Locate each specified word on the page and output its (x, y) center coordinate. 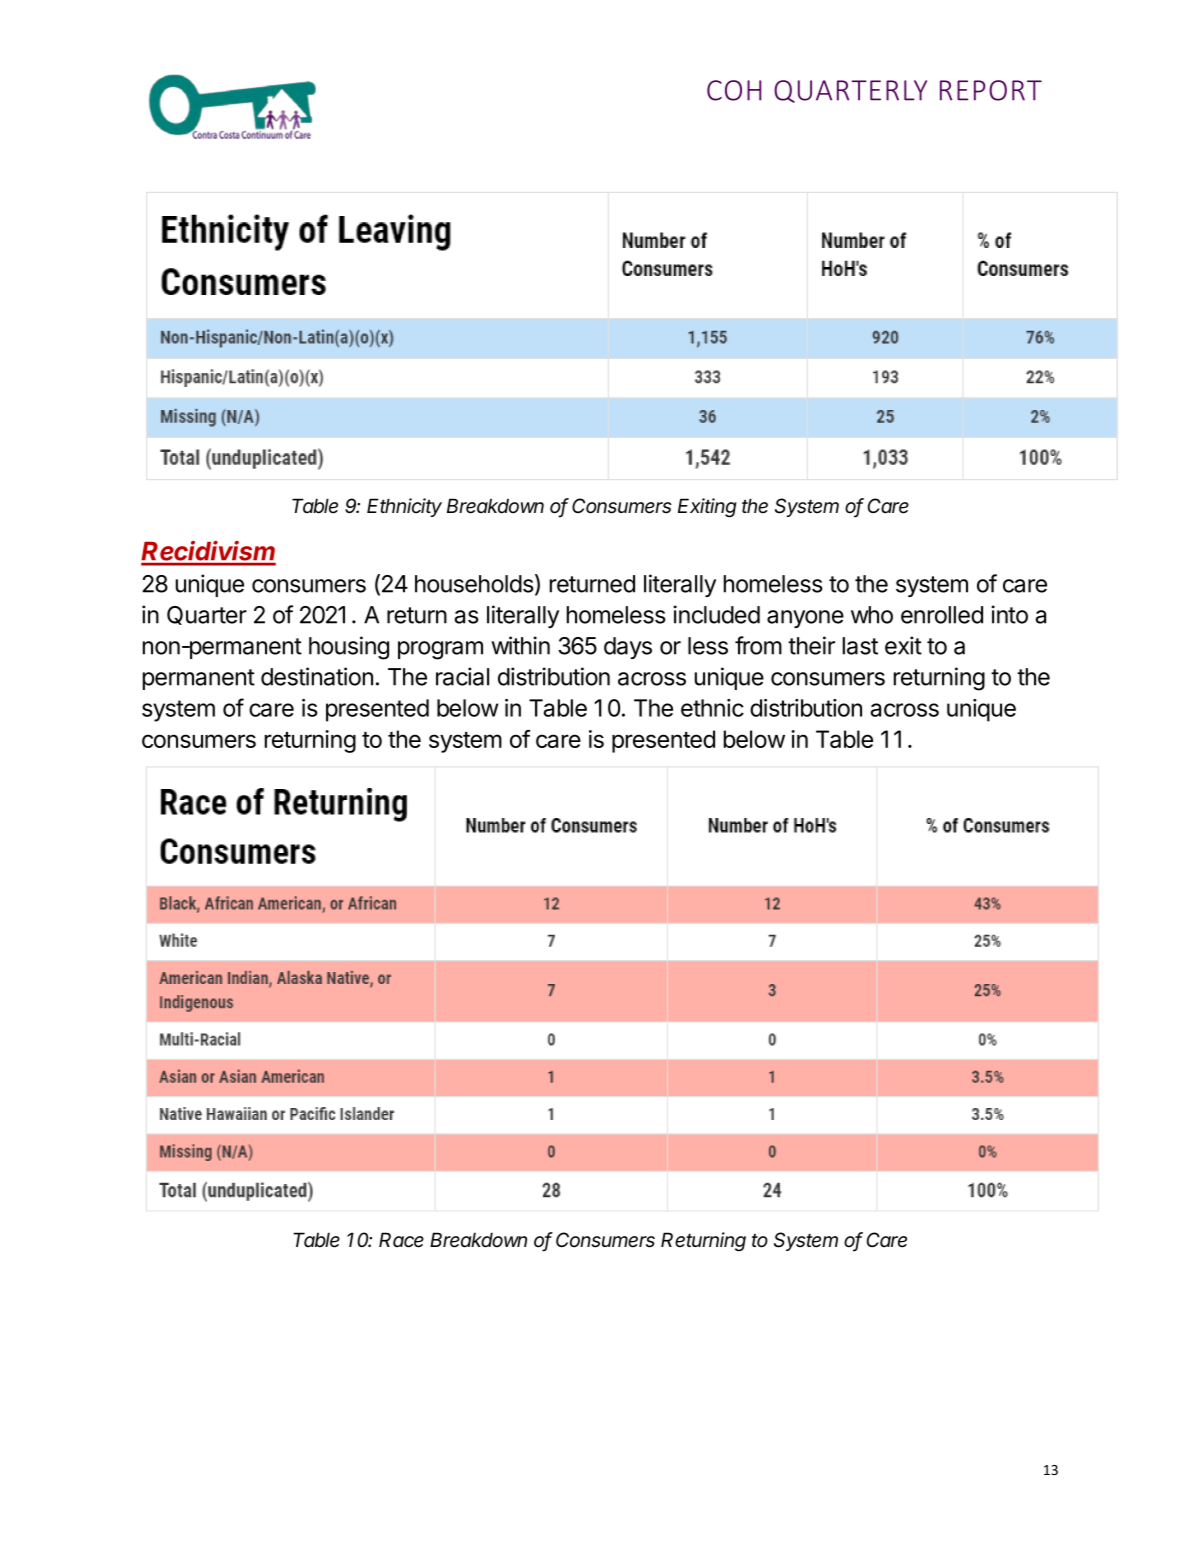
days (628, 648)
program (440, 650)
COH (734, 90)
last (860, 646)
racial (462, 676)
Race (401, 1240)
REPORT (991, 90)
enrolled (942, 615)
